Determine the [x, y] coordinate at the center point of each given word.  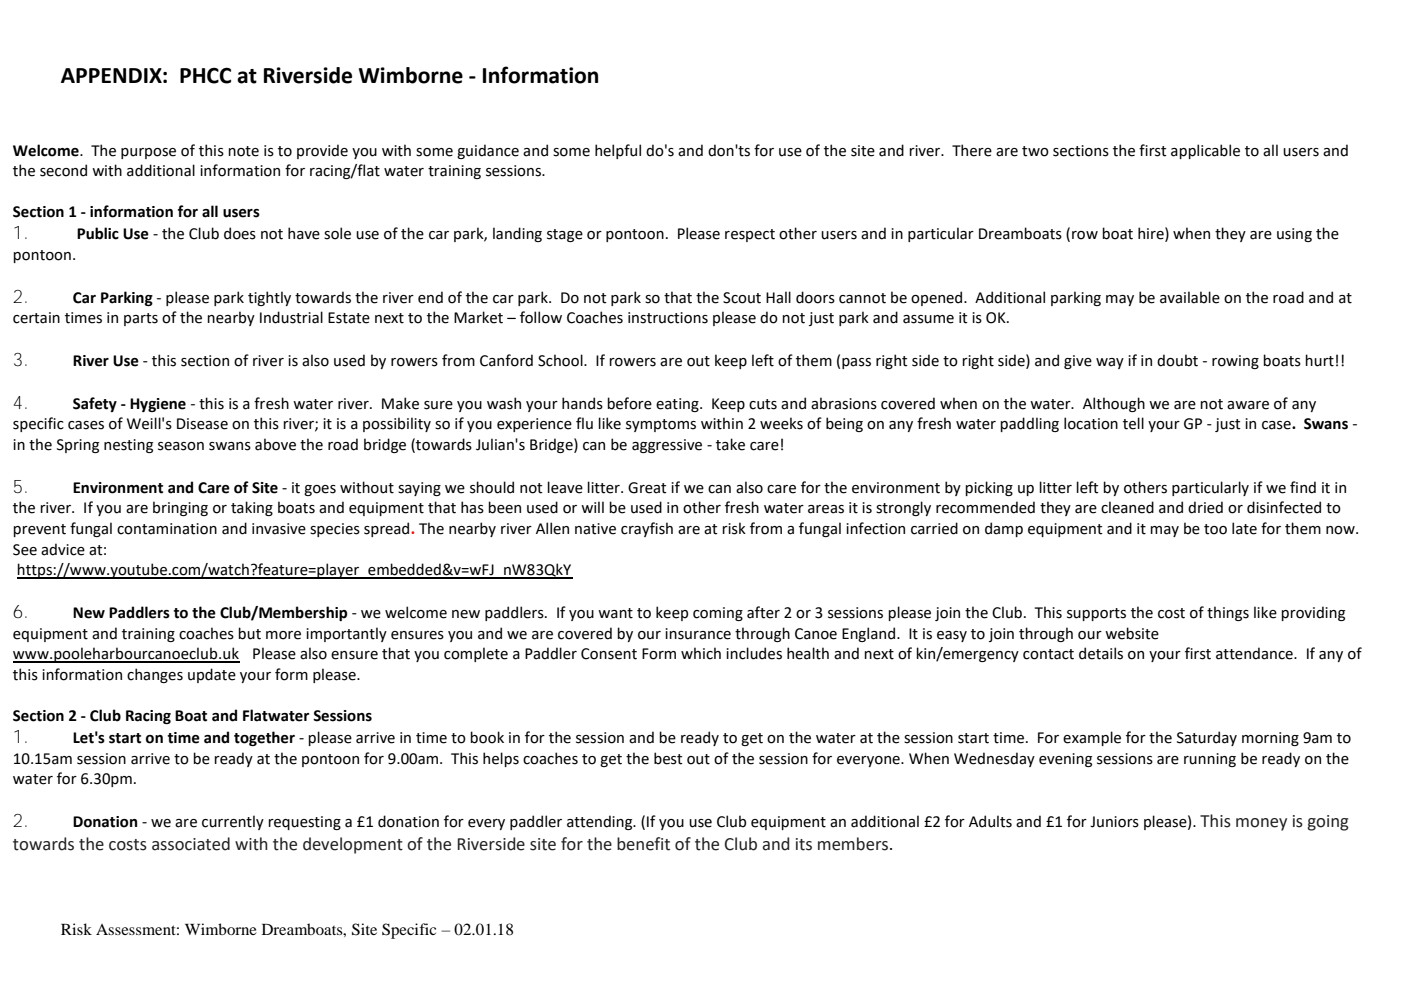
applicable [1205, 151]
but [249, 633]
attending [601, 822]
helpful [618, 151]
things [1228, 613]
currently [233, 822]
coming [718, 614]
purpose [148, 153]
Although [1114, 404]
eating [678, 405]
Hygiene [158, 405]
